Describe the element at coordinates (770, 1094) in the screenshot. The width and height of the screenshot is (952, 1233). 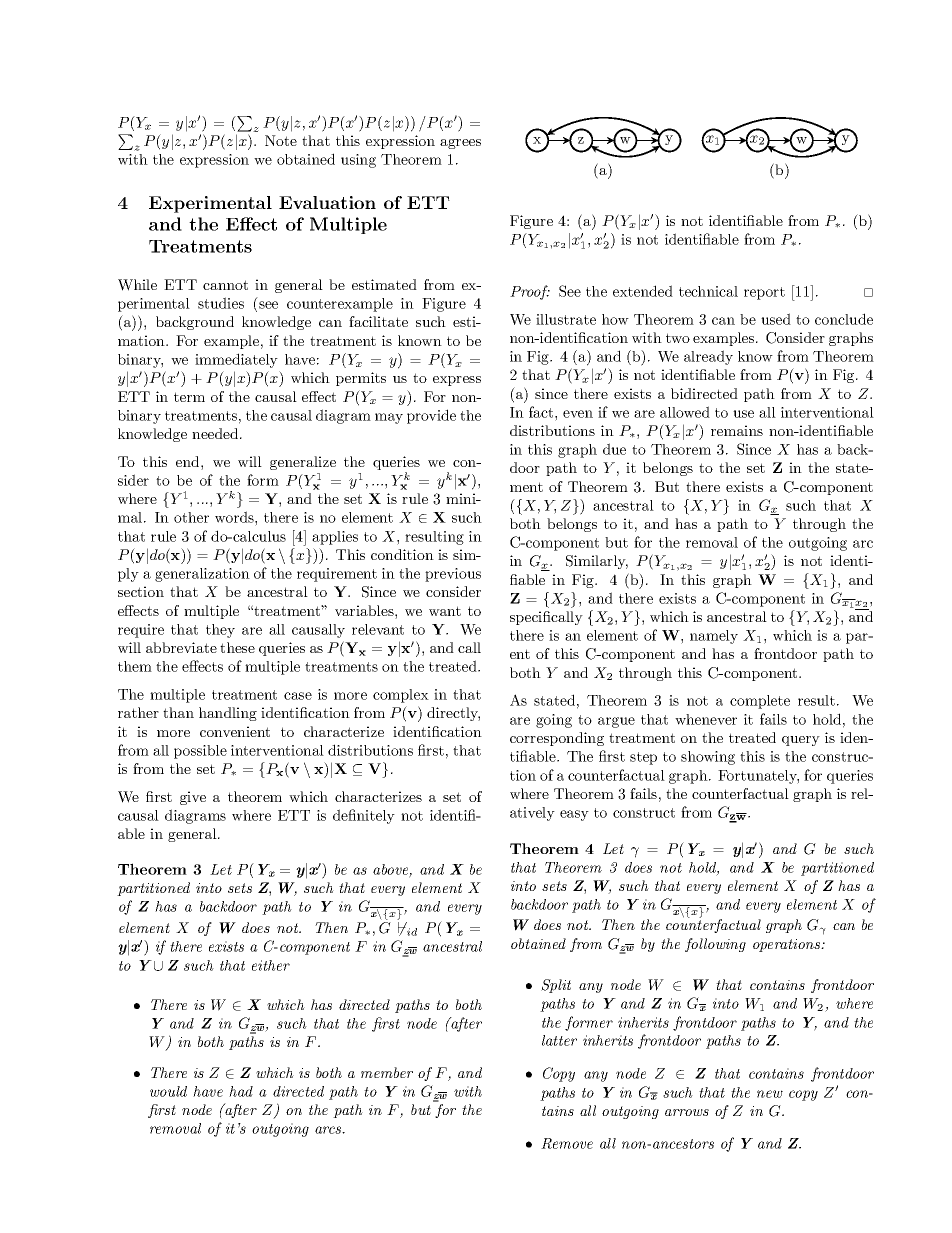
I see `new` at that location.
